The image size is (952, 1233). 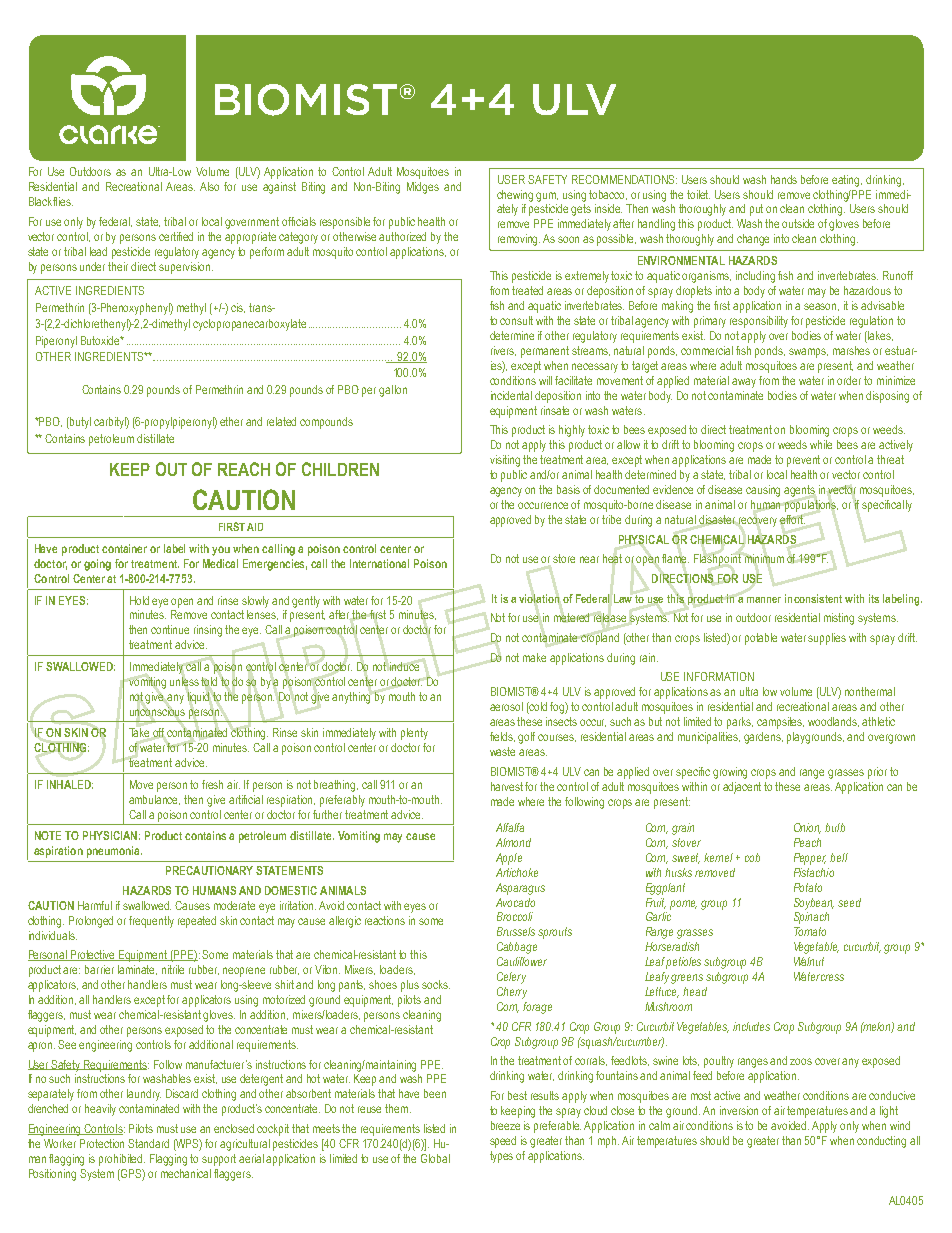 I want to click on butyl, so click(x=79, y=423).
